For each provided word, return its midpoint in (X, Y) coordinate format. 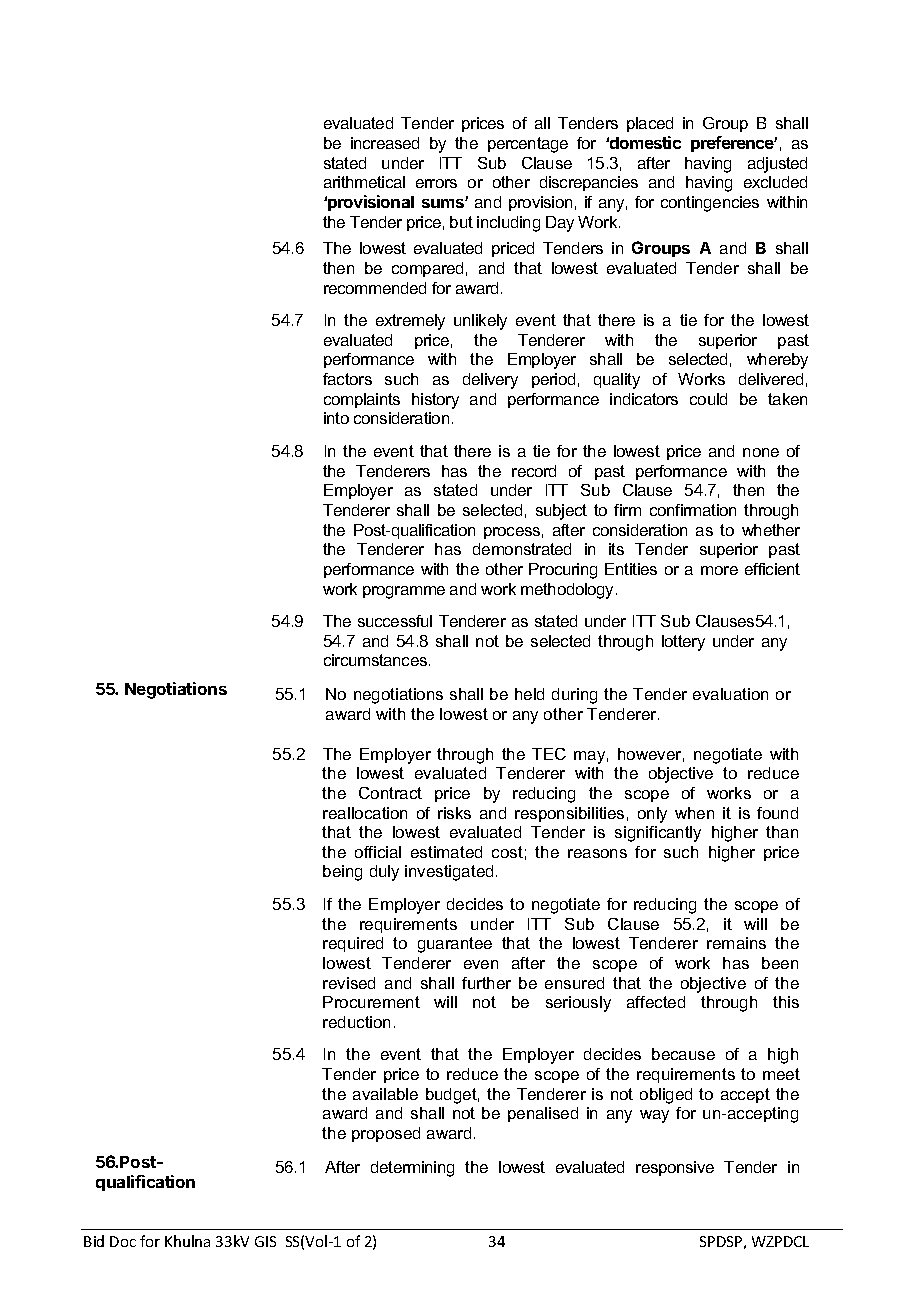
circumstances (375, 660)
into (336, 418)
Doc (123, 1241)
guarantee (455, 945)
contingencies (710, 204)
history (435, 401)
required (353, 944)
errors (436, 183)
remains (736, 943)
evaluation (730, 694)
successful (395, 621)
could (708, 399)
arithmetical (364, 182)
